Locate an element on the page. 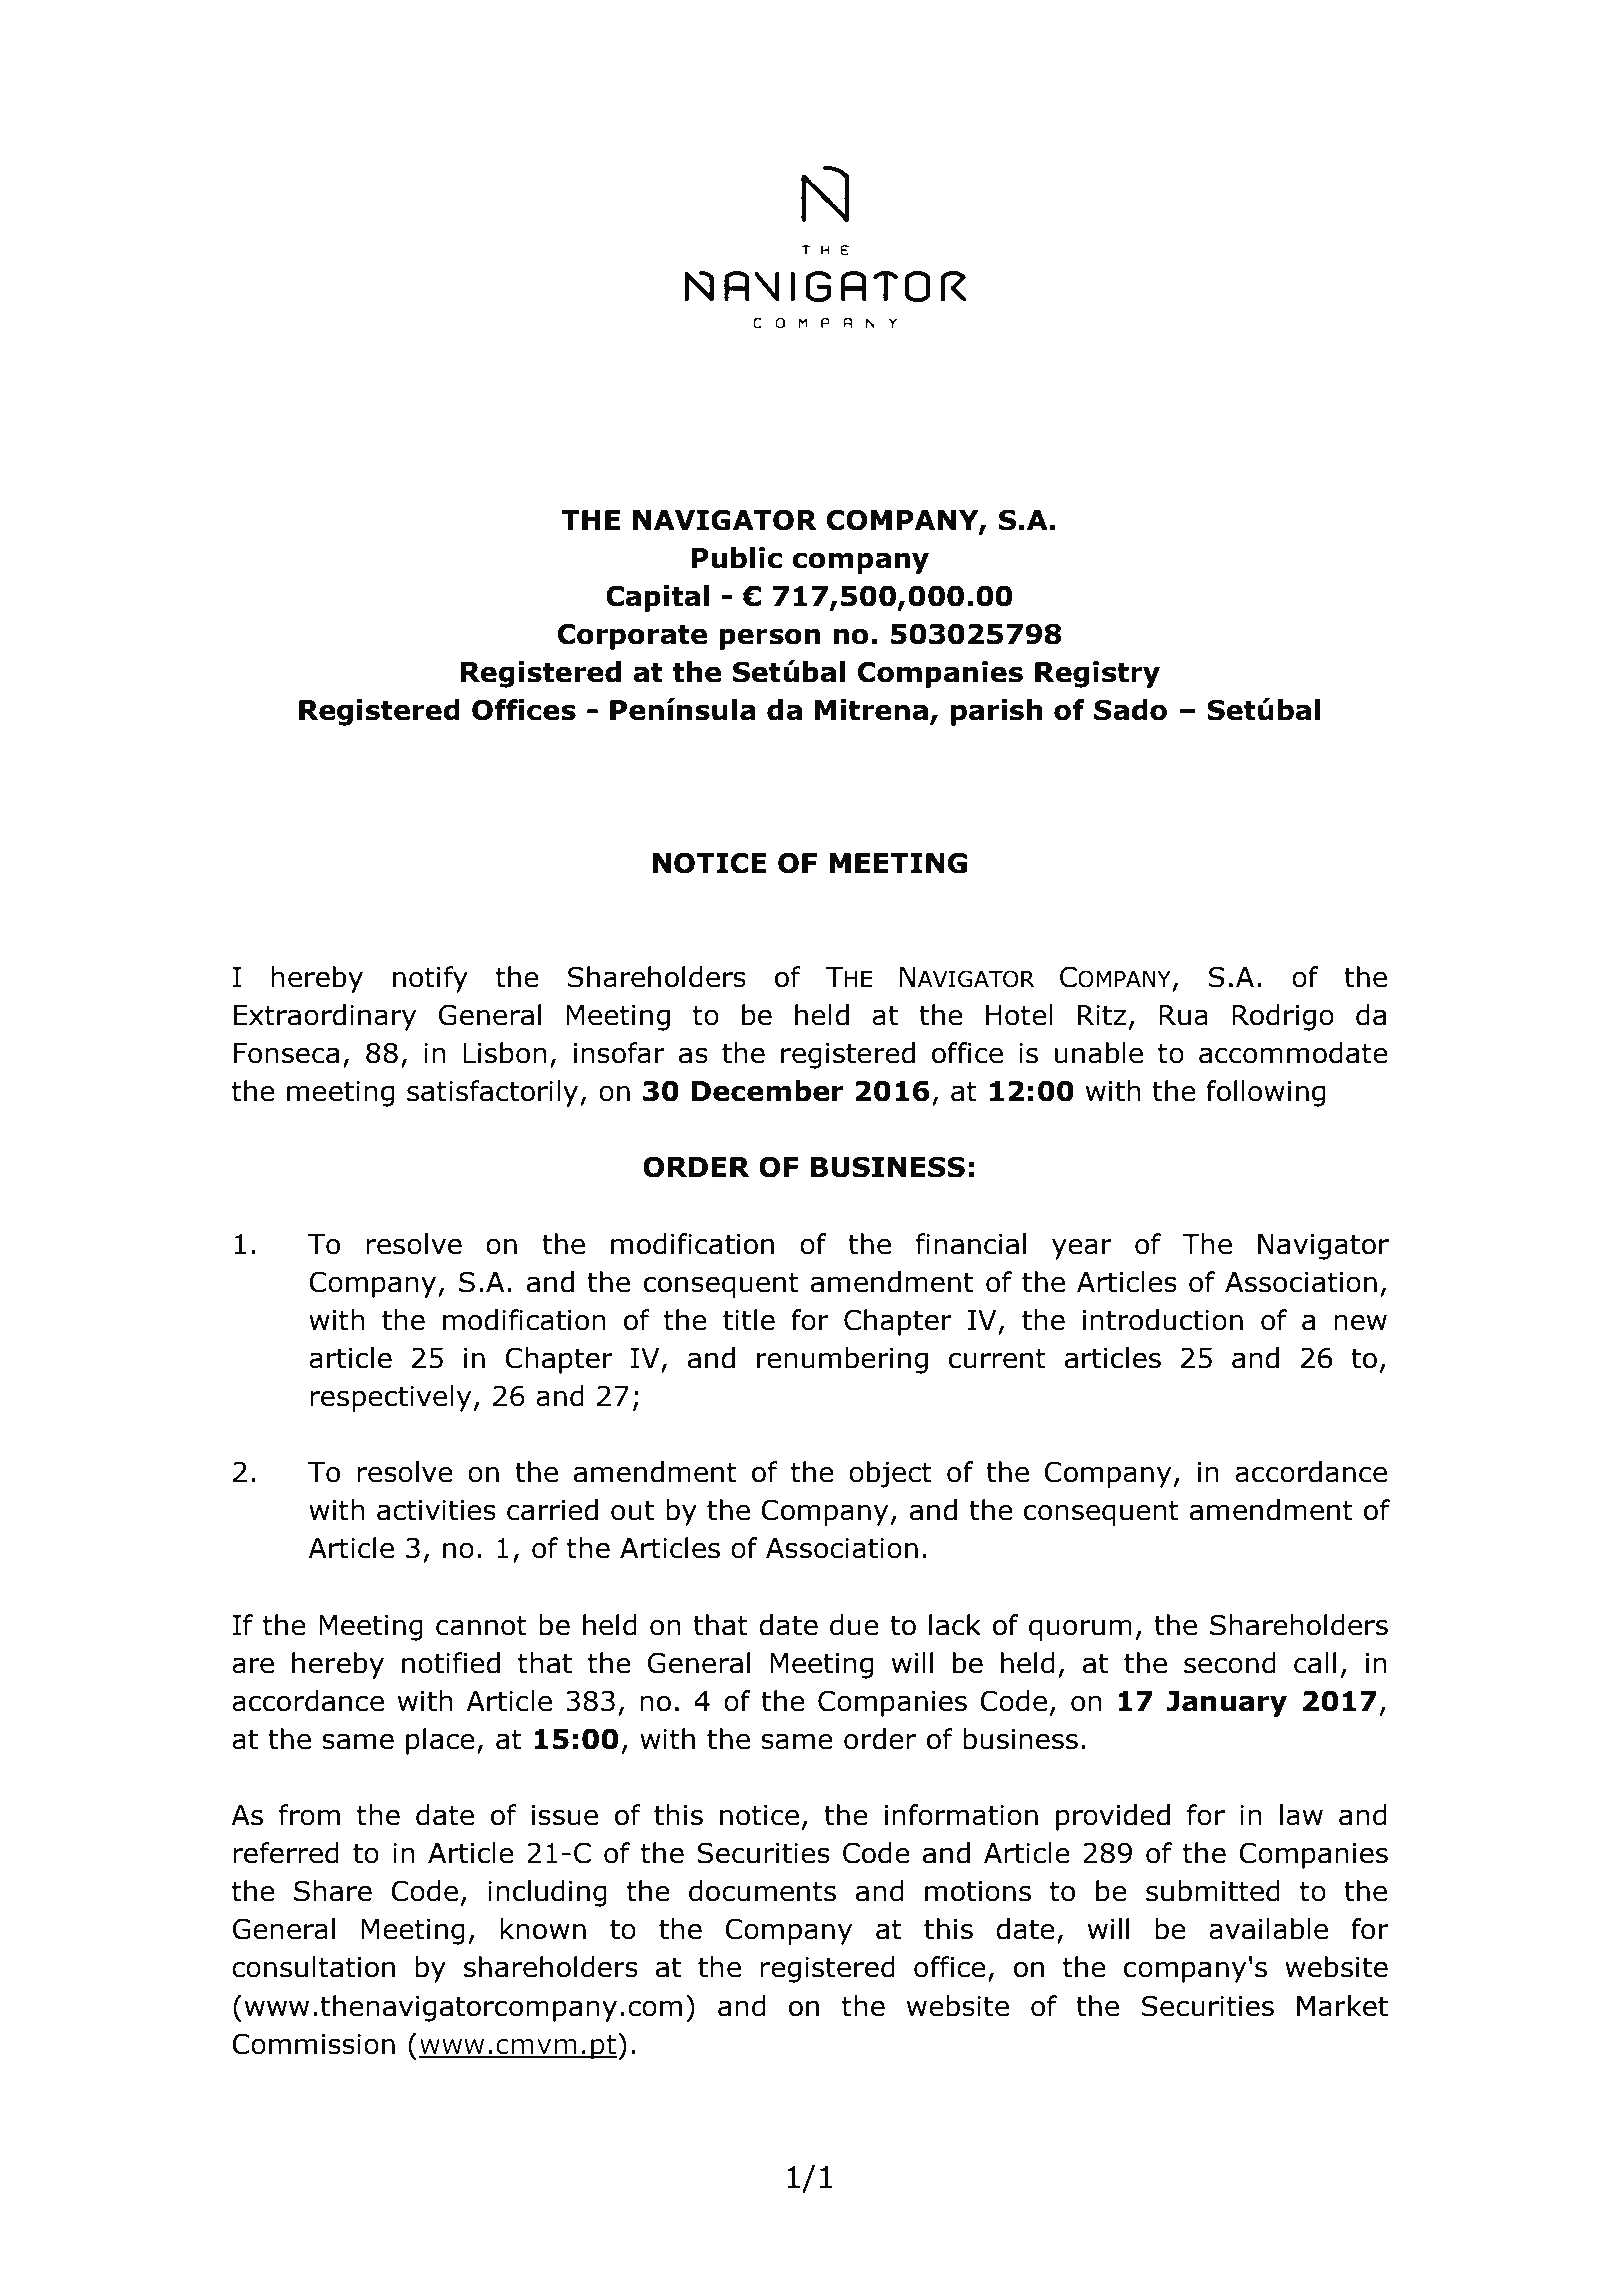  satisfactorily is located at coordinates (494, 1093).
